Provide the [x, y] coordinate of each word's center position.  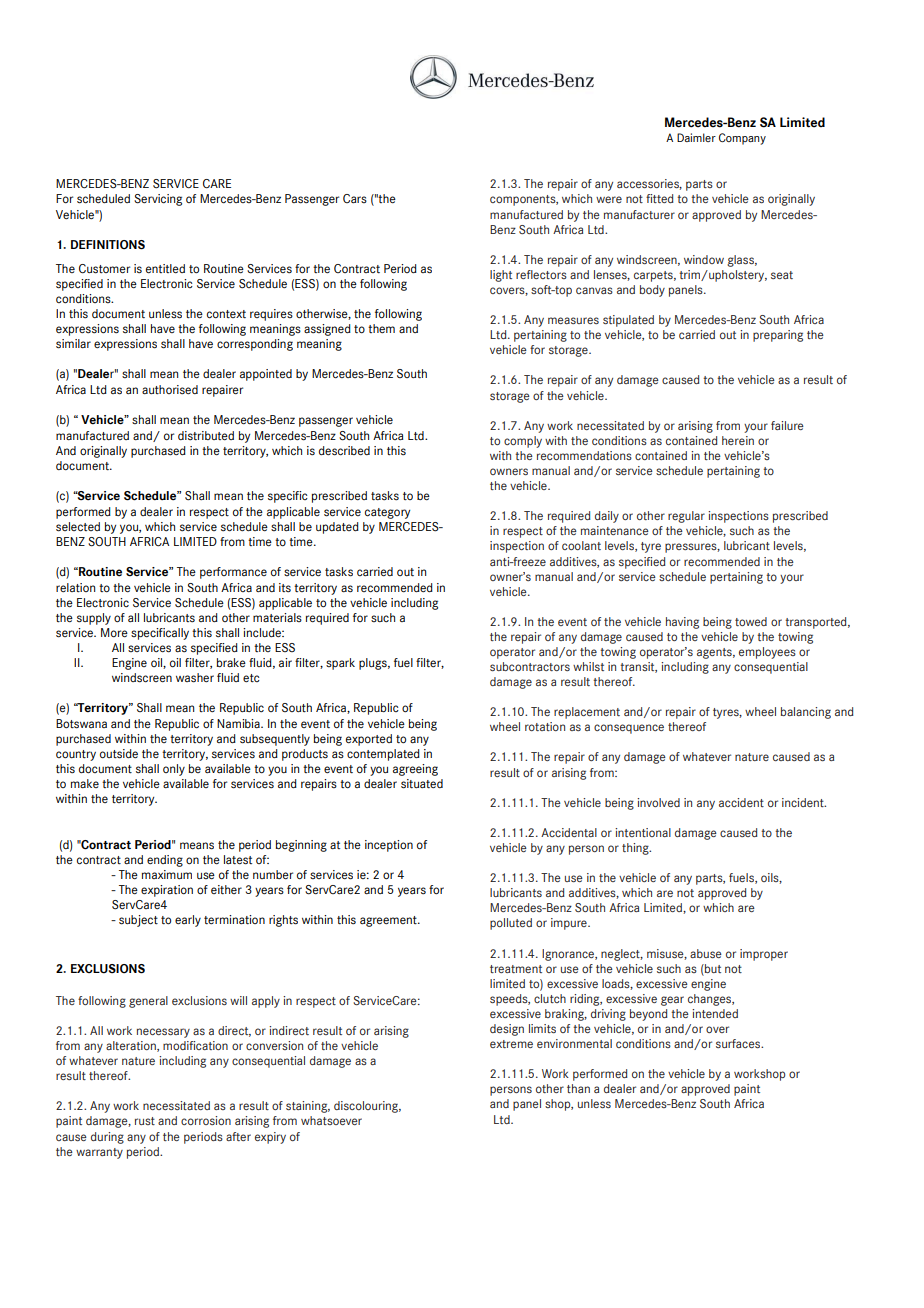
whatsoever [331, 1120]
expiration [167, 891]
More [114, 633]
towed [751, 621]
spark [340, 664]
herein [738, 440]
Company [742, 139]
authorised [170, 390]
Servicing [158, 200]
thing [636, 849]
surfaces [739, 1043]
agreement [389, 921]
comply [523, 442]
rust [145, 1121]
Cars [355, 198]
